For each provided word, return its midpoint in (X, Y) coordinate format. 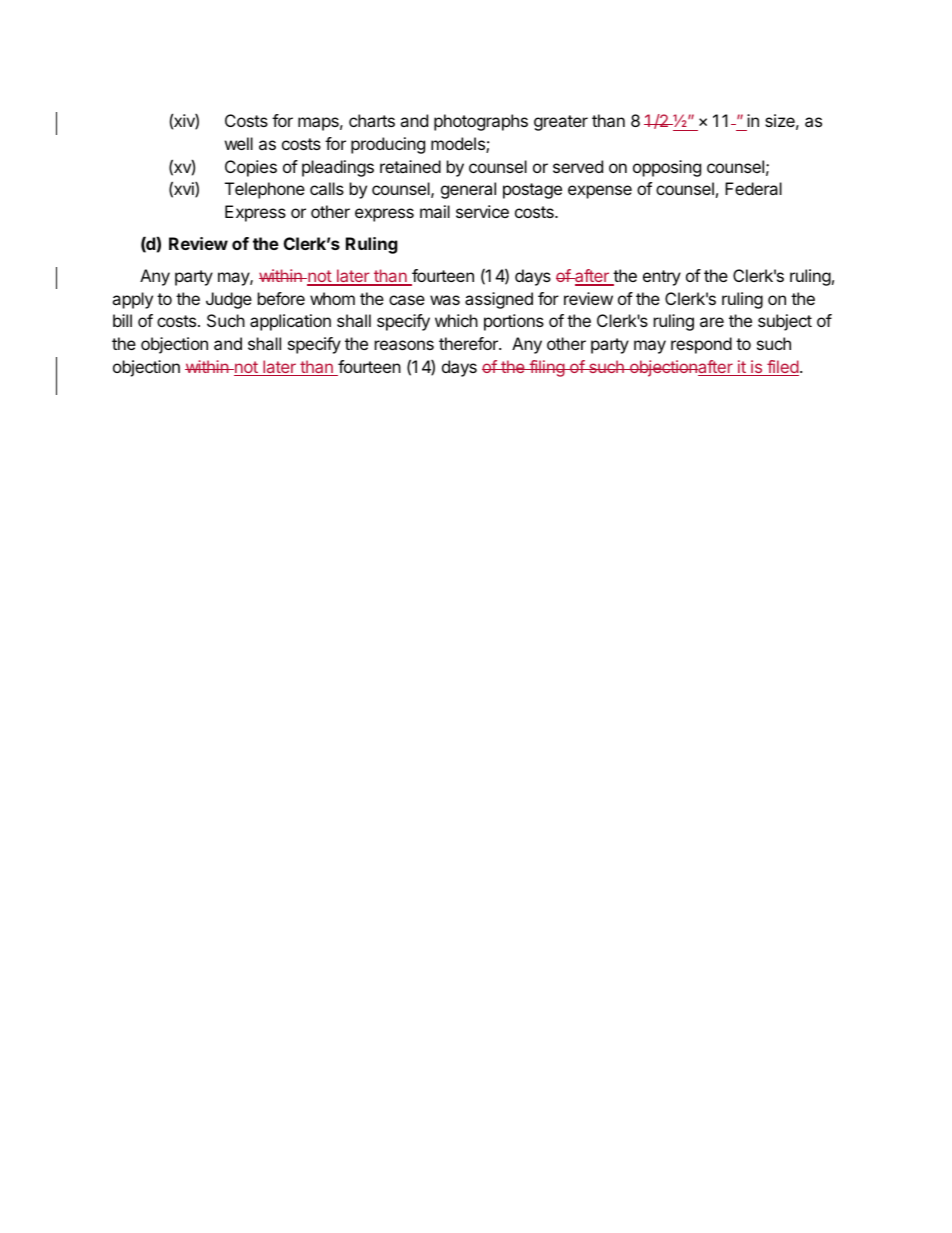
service (482, 211)
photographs (481, 122)
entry (662, 278)
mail (435, 211)
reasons (404, 345)
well (239, 143)
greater (561, 123)
